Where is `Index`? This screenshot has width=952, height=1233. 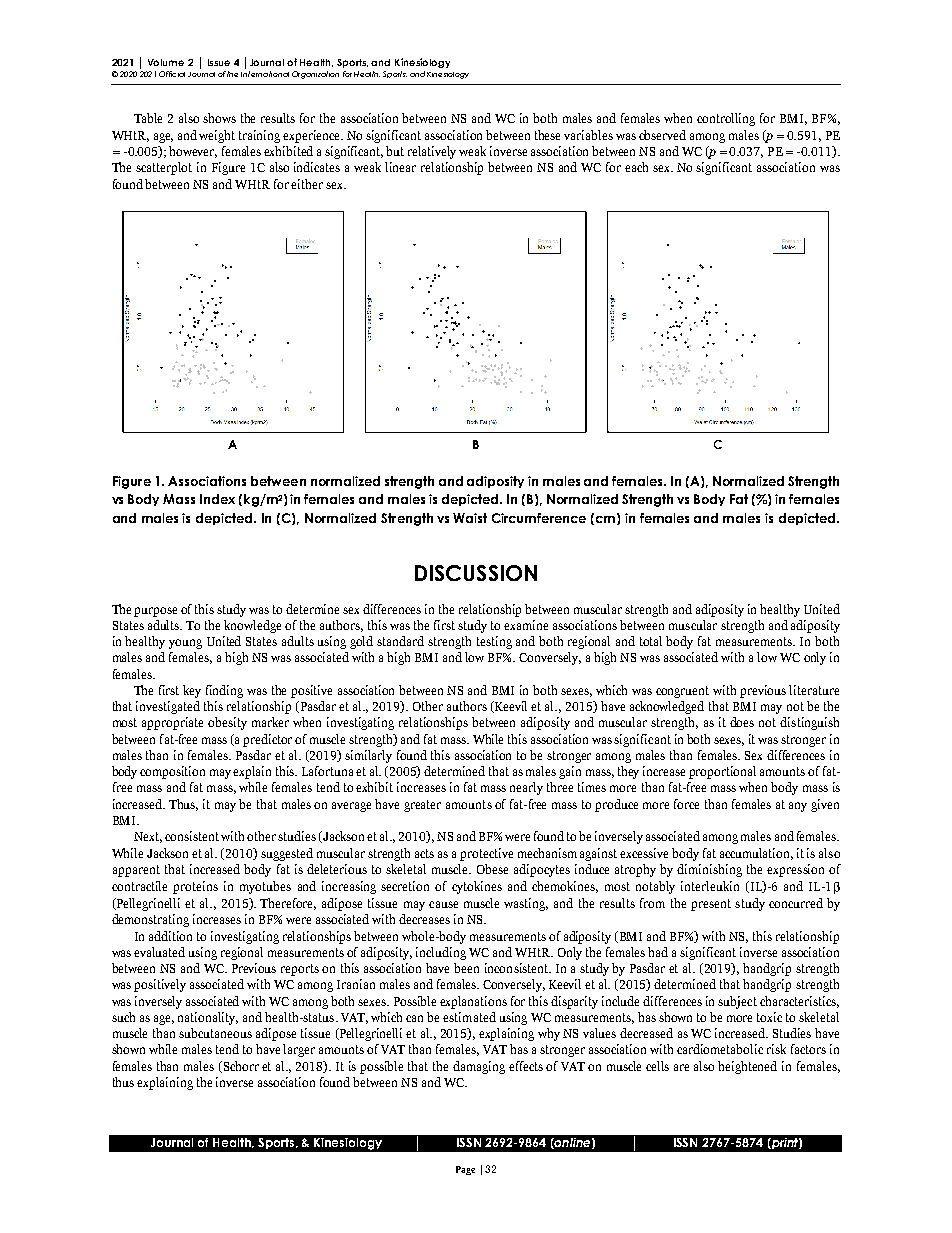 Index is located at coordinates (217, 499).
